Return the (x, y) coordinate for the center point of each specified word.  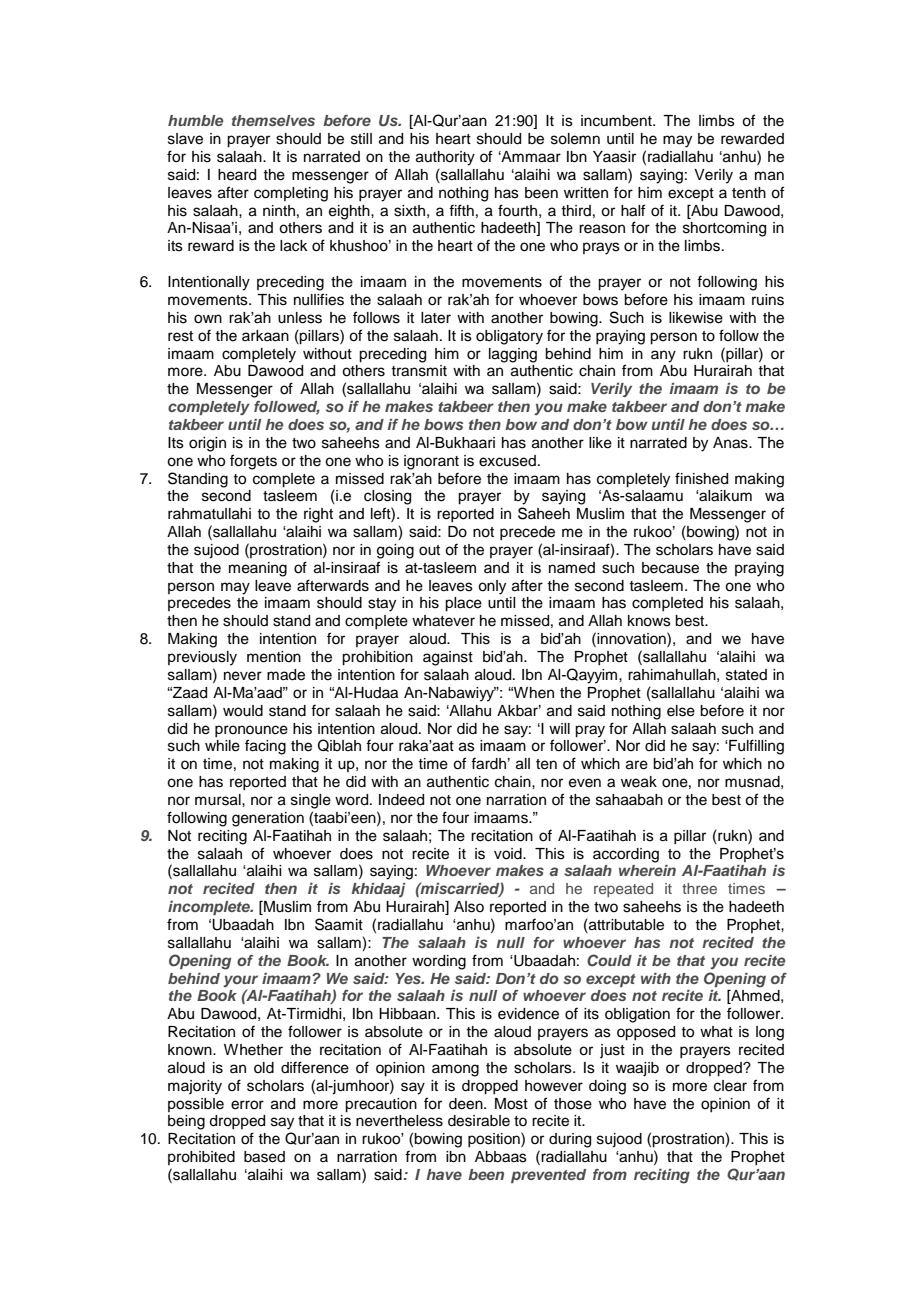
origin (207, 444)
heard (237, 175)
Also (469, 907)
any (663, 356)
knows (649, 621)
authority (445, 158)
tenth (749, 193)
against (448, 658)
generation (268, 819)
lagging (513, 355)
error (247, 1105)
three (699, 888)
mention (274, 657)
